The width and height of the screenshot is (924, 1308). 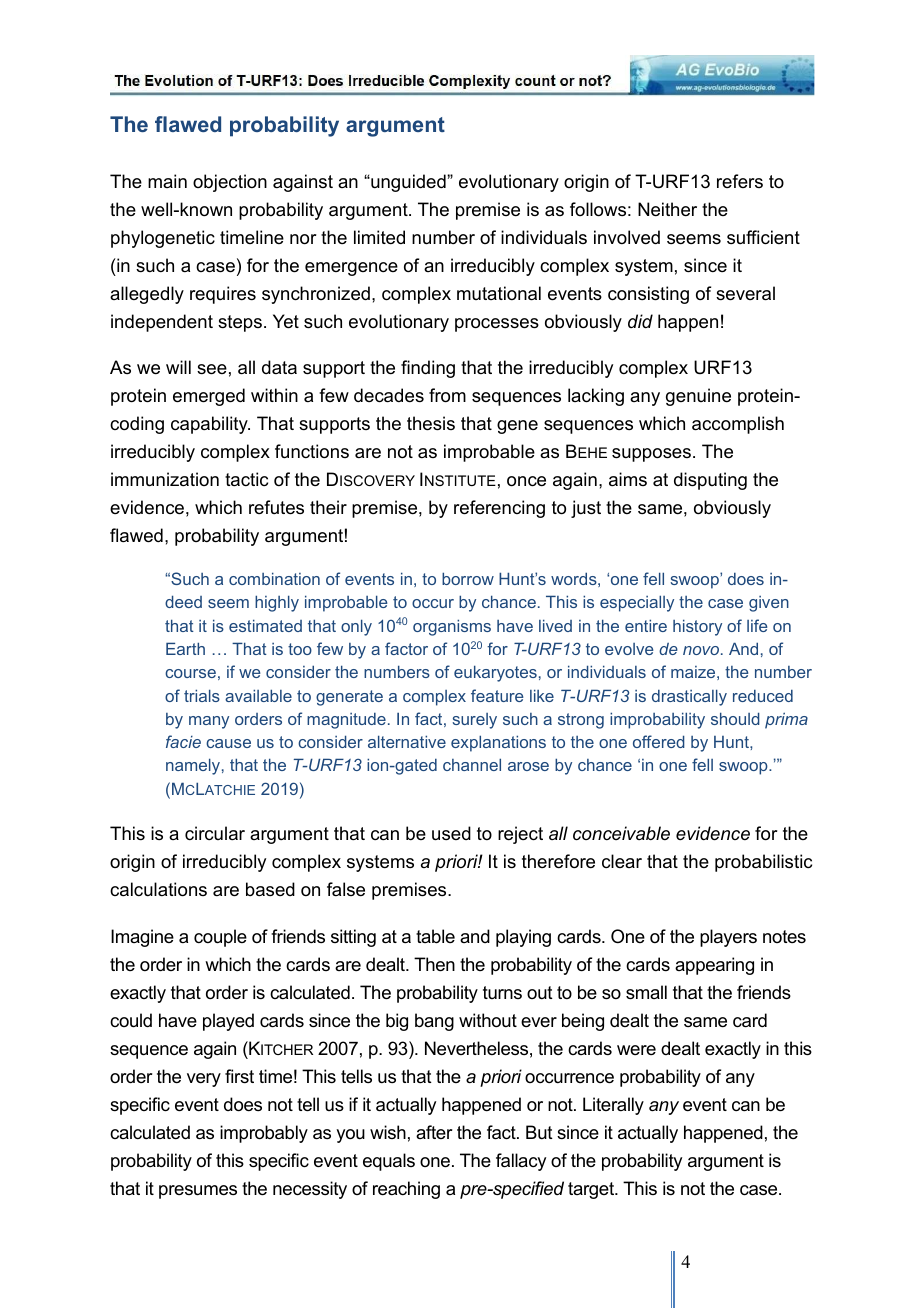 I want to click on refutes, so click(x=276, y=507).
